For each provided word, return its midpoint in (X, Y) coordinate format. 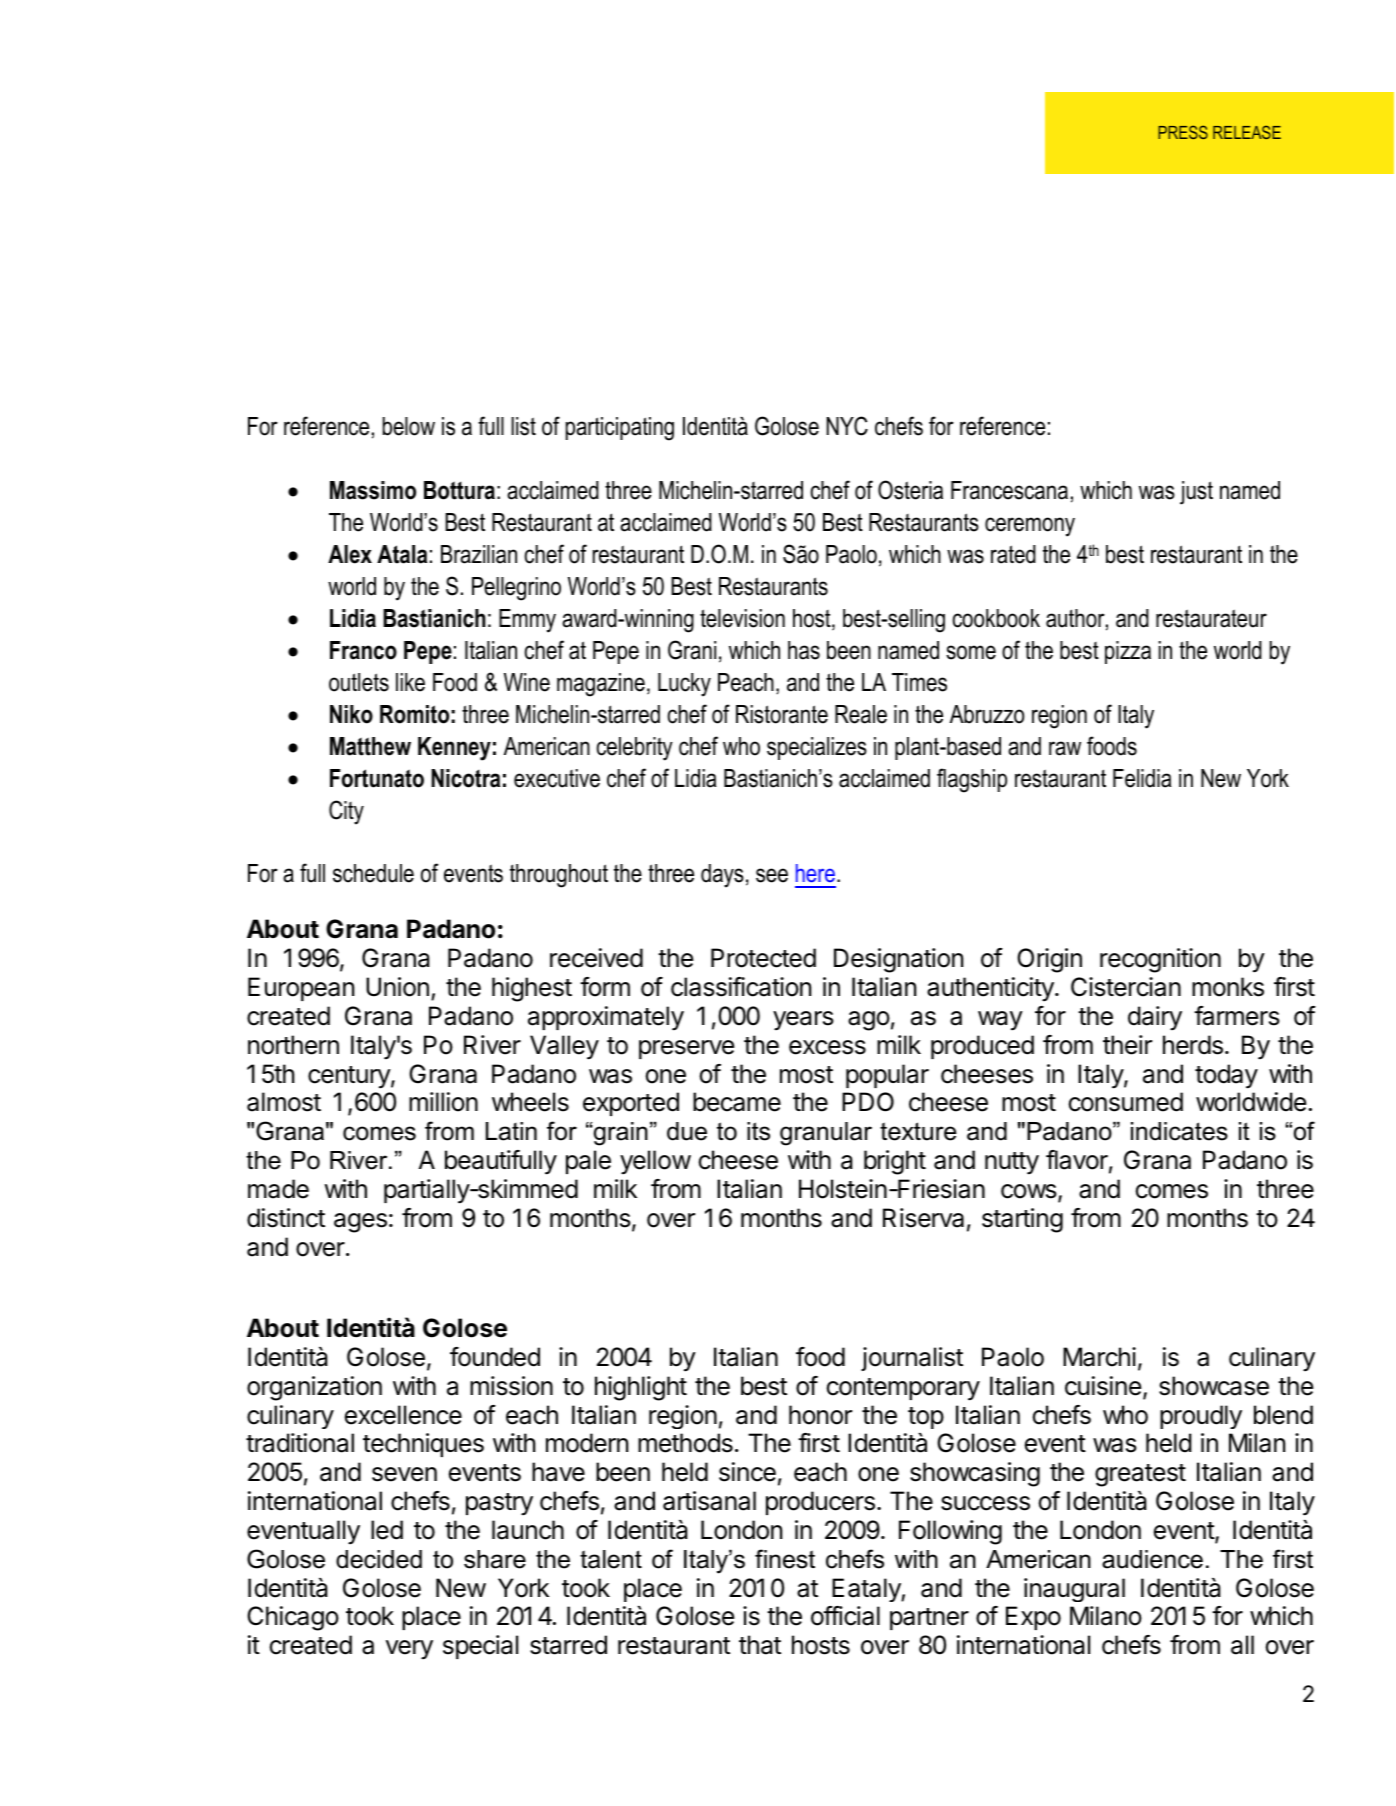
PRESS (1183, 132)
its (758, 1131)
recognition (1160, 960)
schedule (373, 873)
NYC (847, 426)
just (1196, 493)
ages (360, 1223)
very (409, 1649)
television (742, 618)
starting (1022, 1220)
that (760, 1645)
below (409, 426)
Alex (350, 554)
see (772, 875)
